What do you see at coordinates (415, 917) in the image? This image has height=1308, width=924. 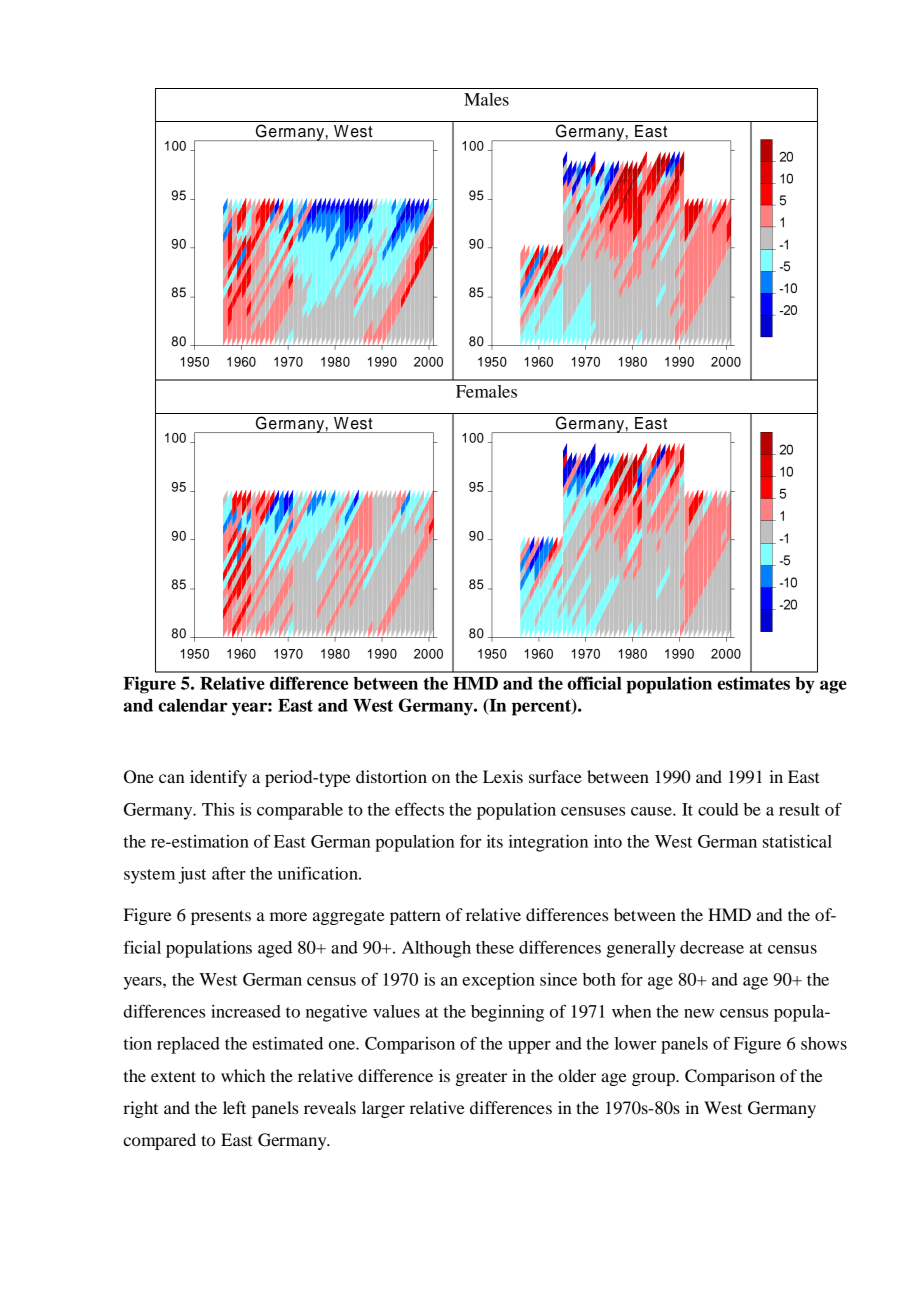 I see `pattern` at bounding box center [415, 917].
